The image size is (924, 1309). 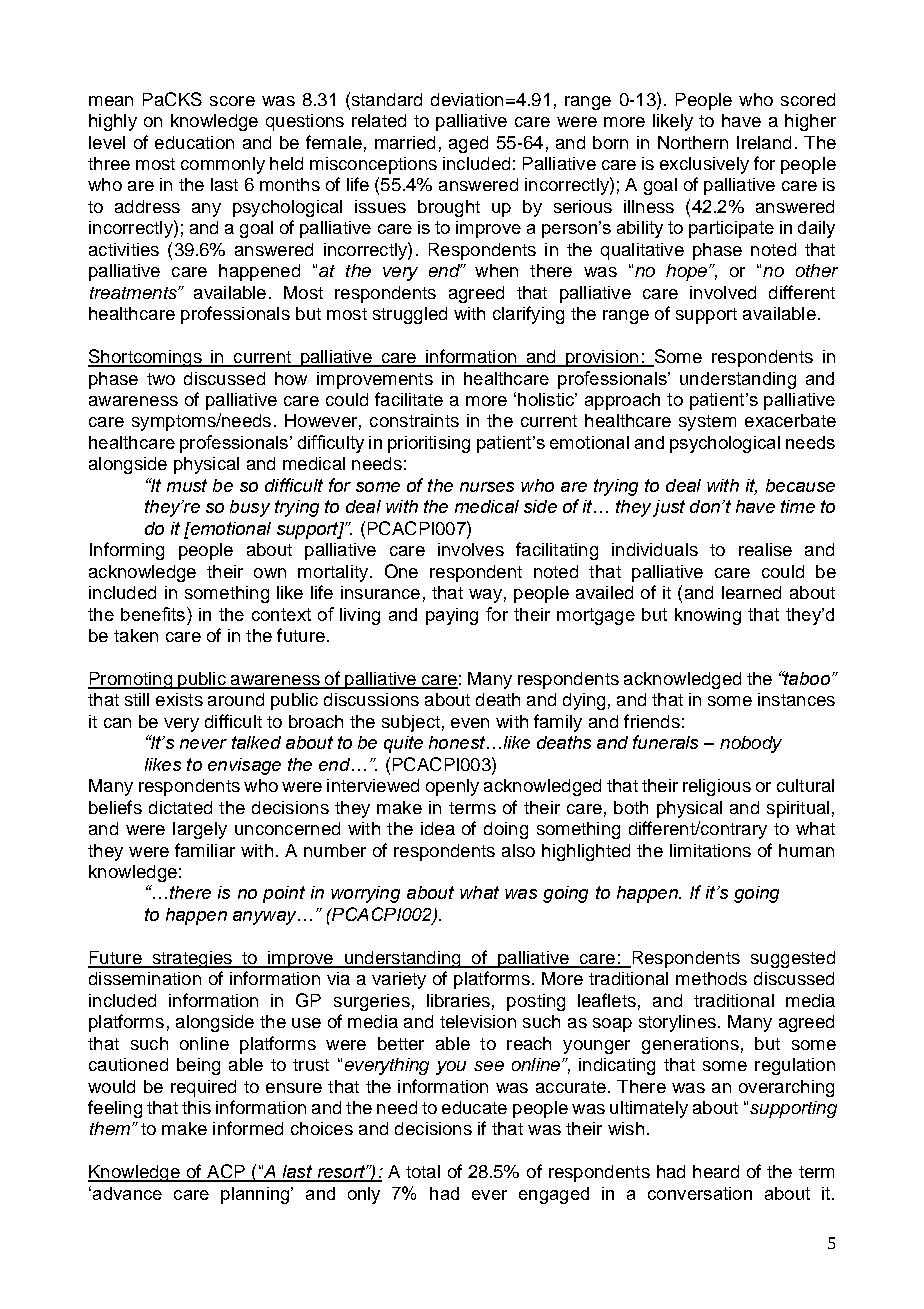 What do you see at coordinates (708, 616) in the page?
I see `knowing` at bounding box center [708, 616].
